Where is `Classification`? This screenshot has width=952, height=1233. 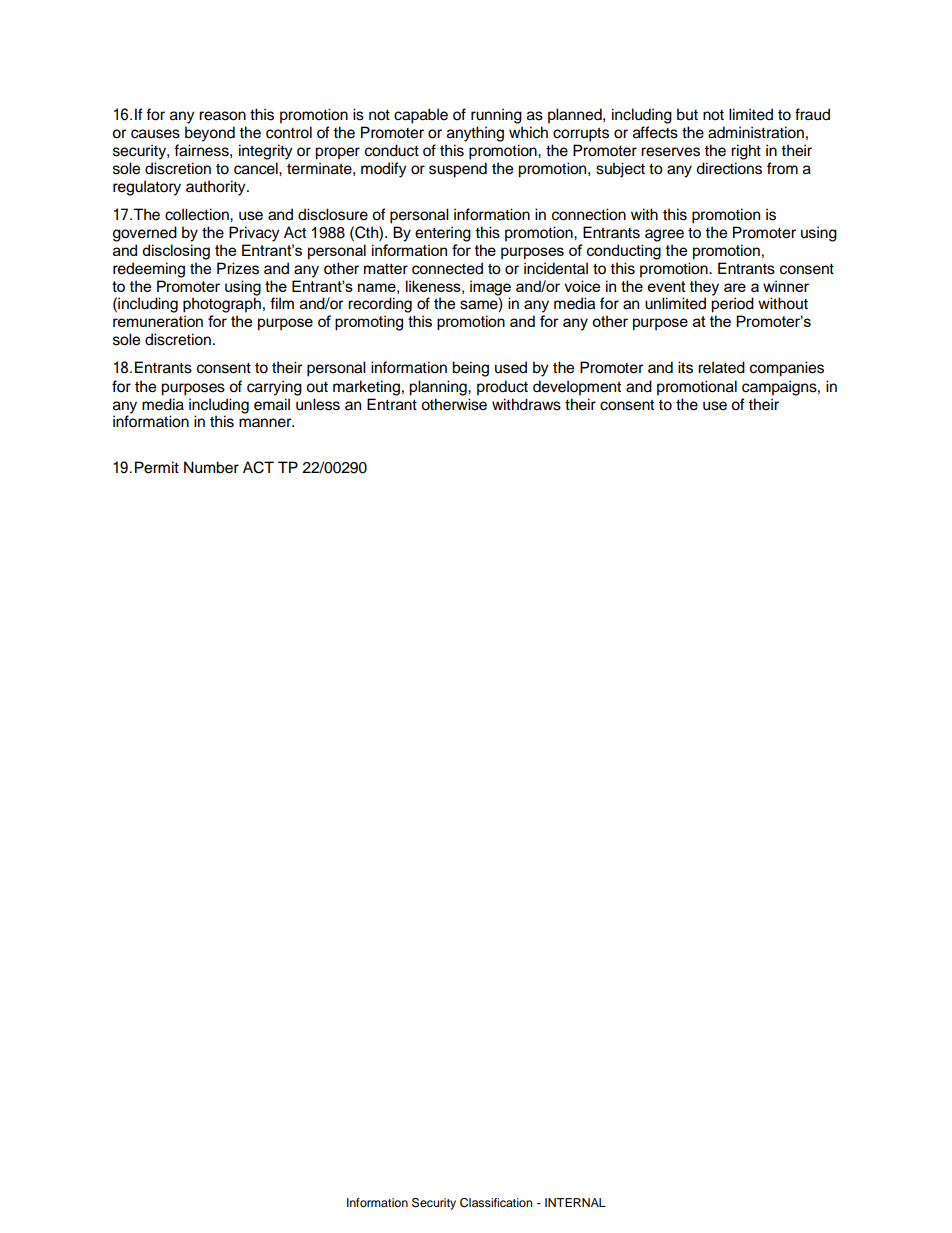 Classification is located at coordinates (496, 1203).
